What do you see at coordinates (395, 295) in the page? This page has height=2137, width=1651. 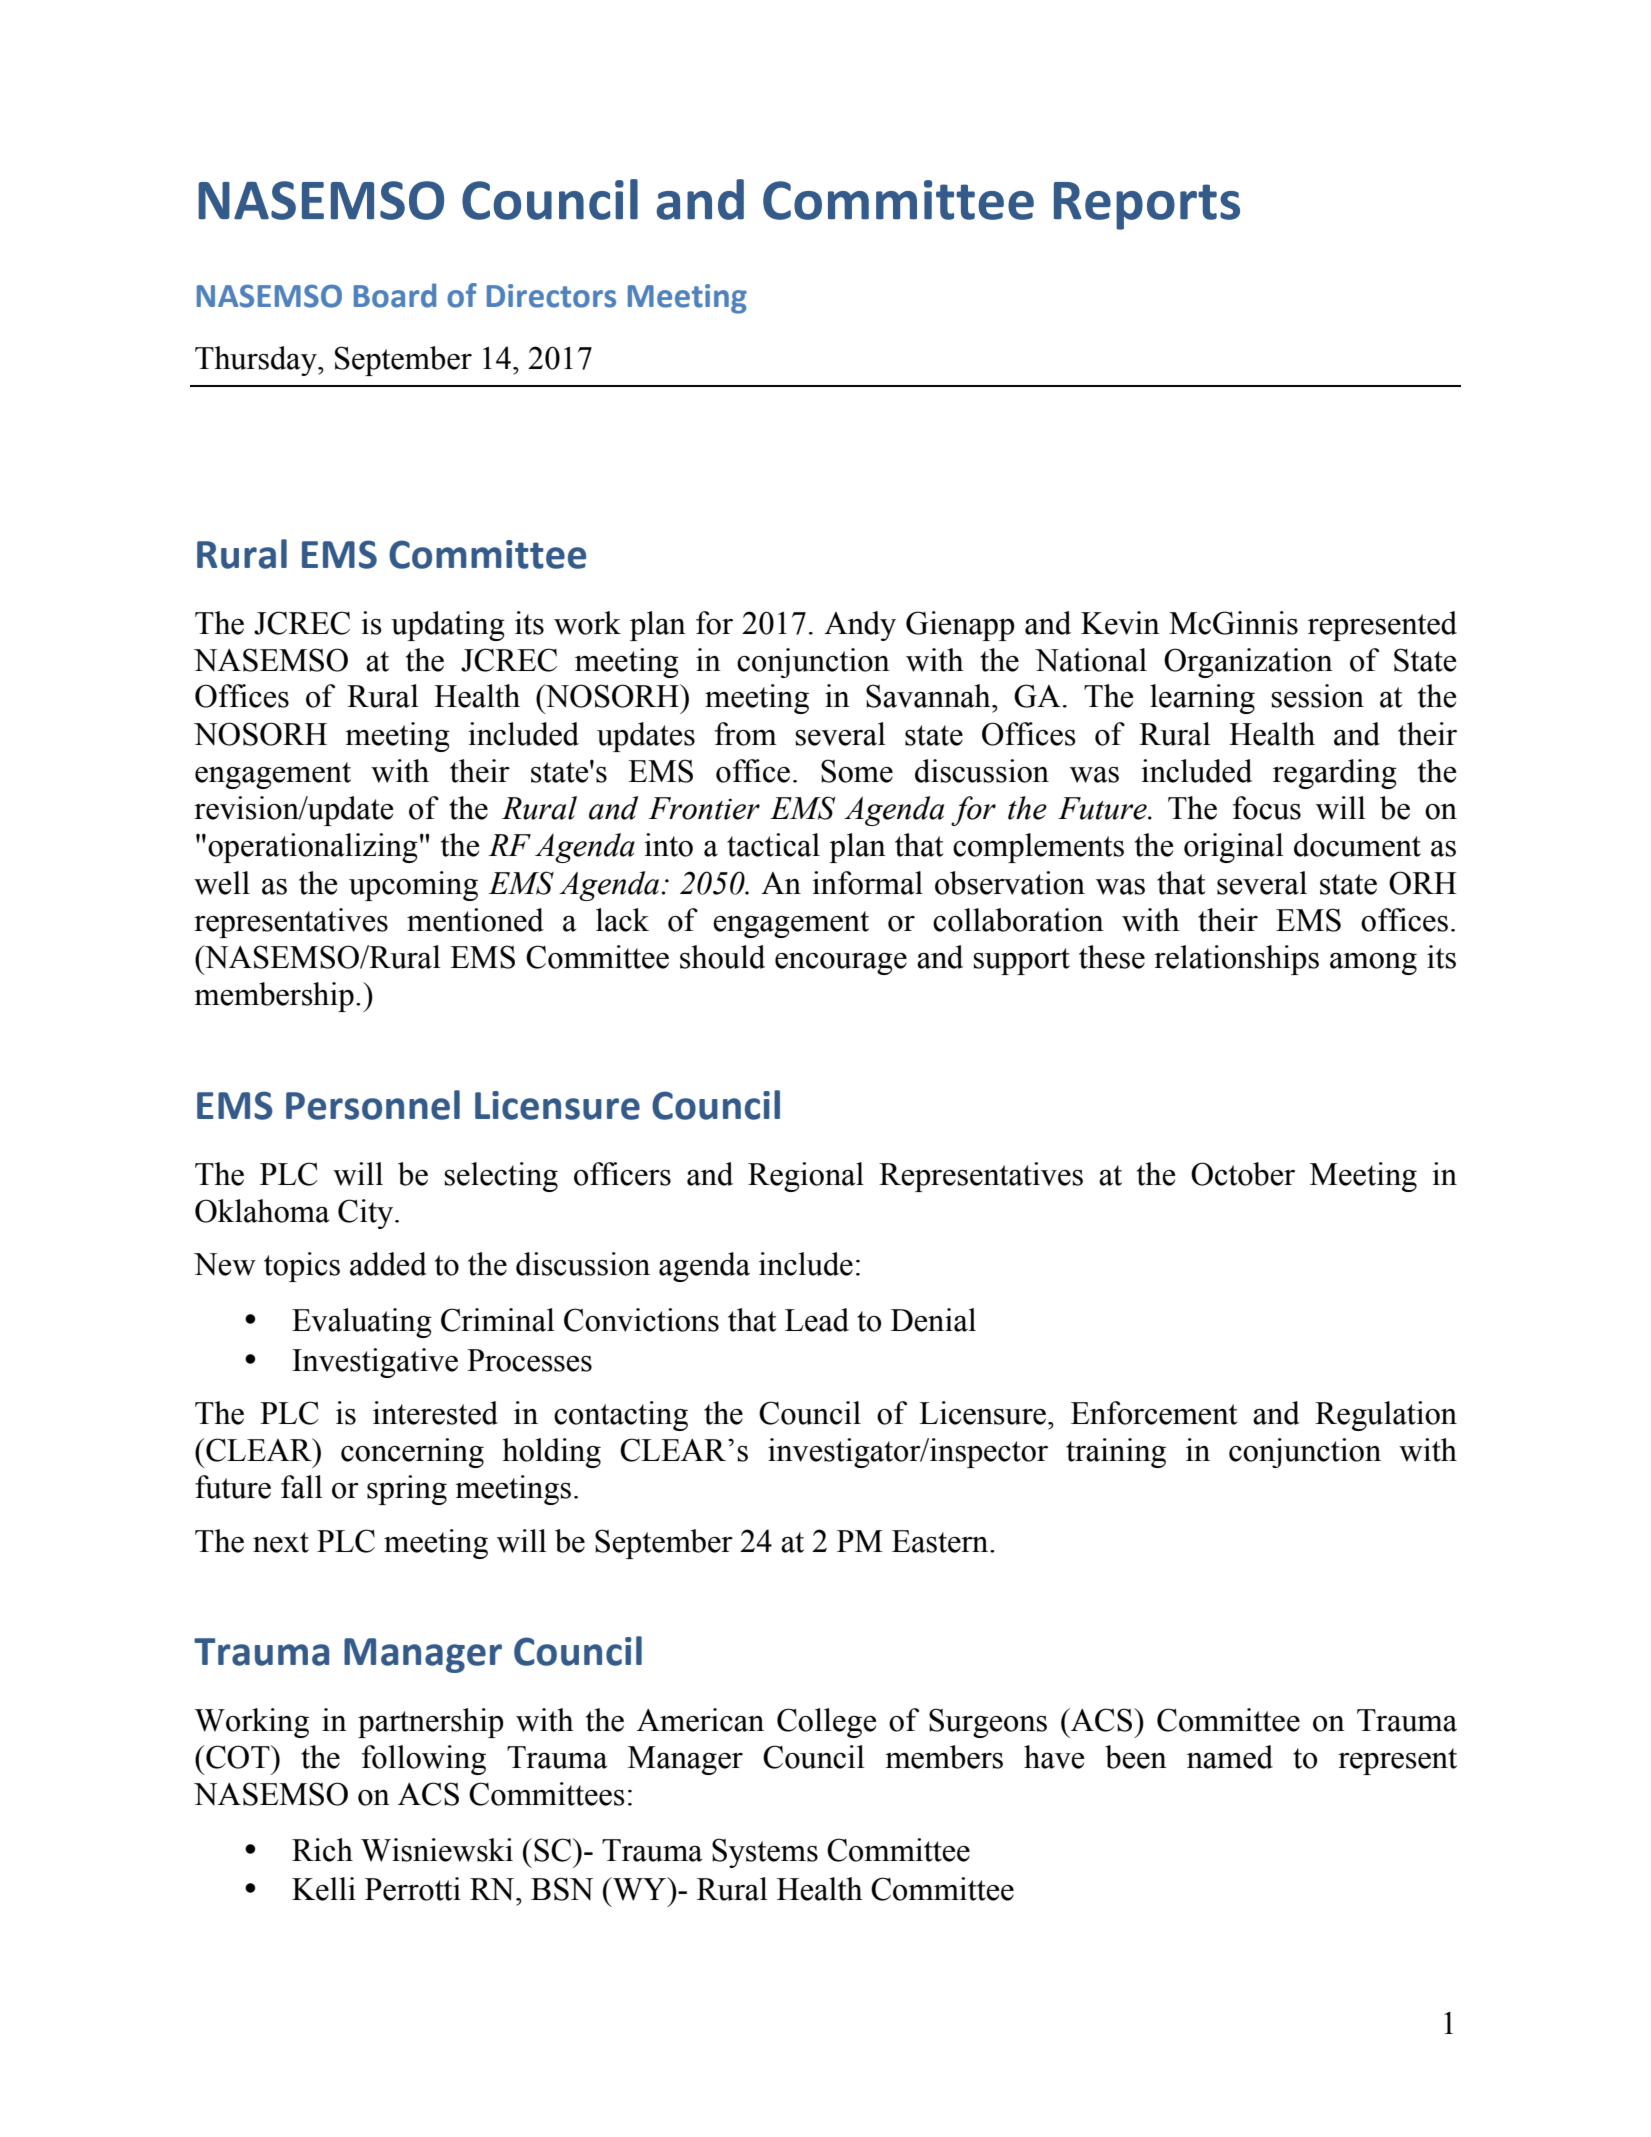 I see `Board` at bounding box center [395, 295].
